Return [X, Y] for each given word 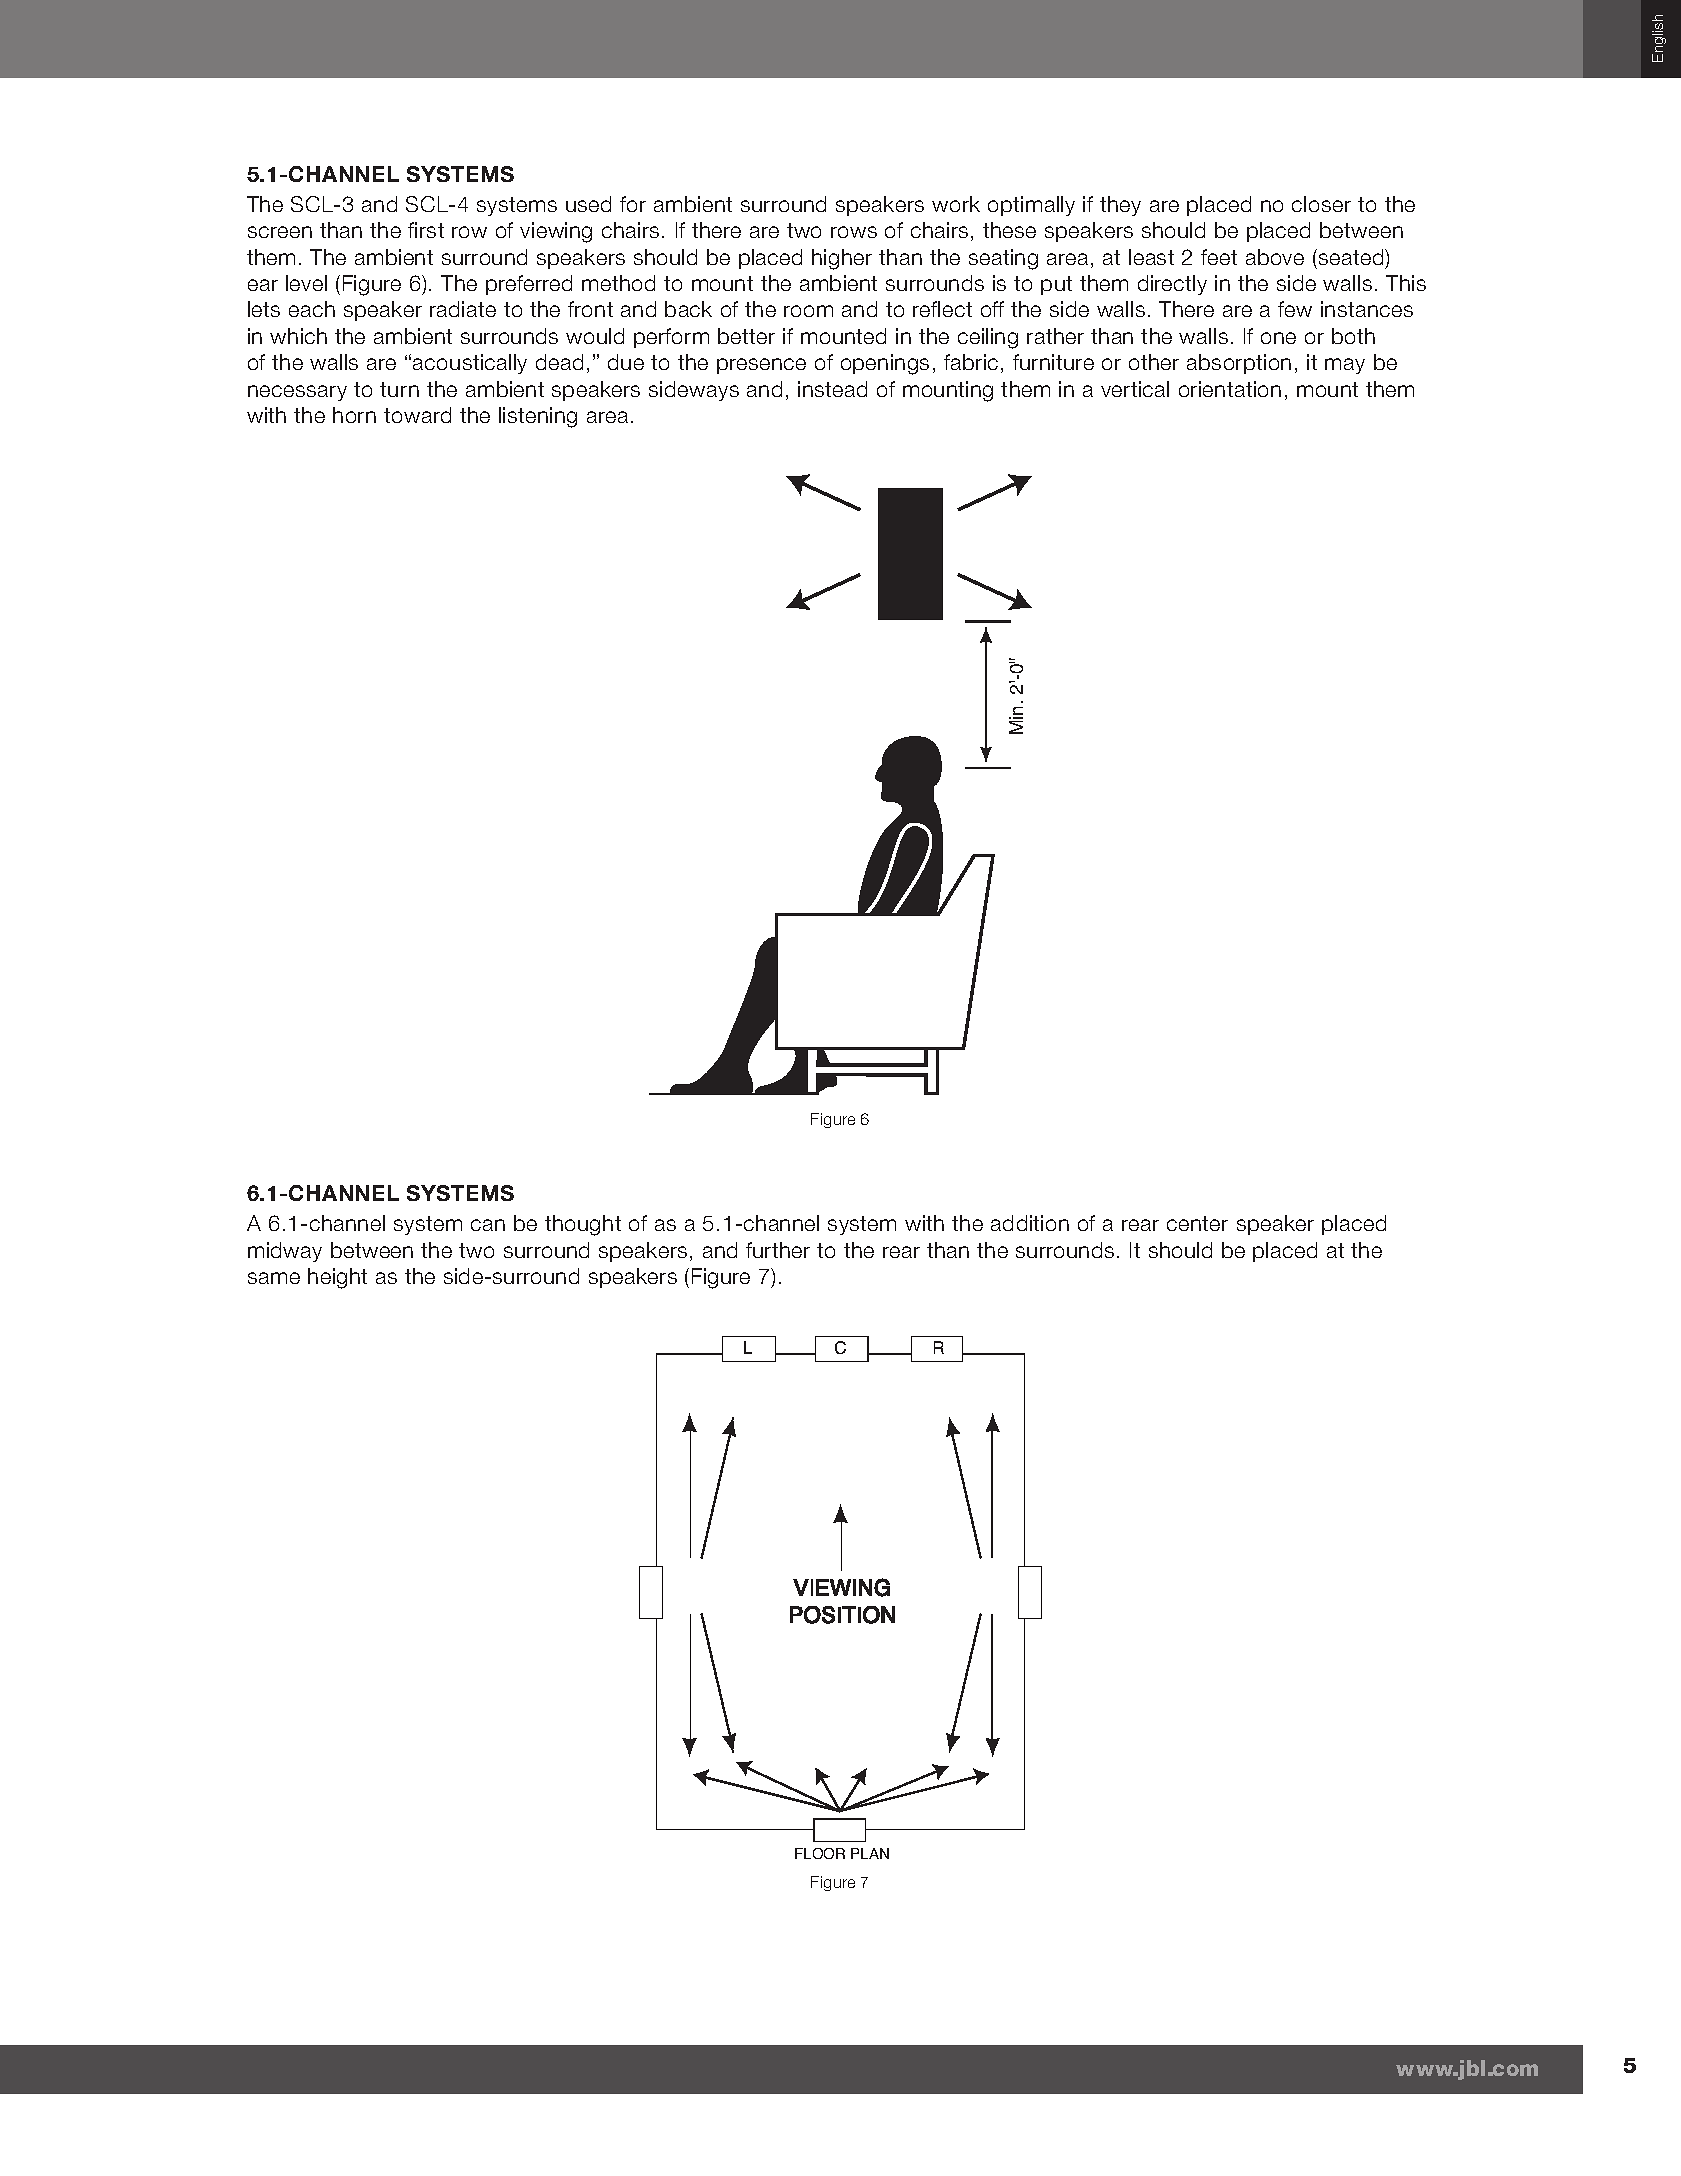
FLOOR [820, 1853]
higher [842, 259]
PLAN [870, 1853]
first [426, 230]
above [1275, 257]
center [1197, 1223]
